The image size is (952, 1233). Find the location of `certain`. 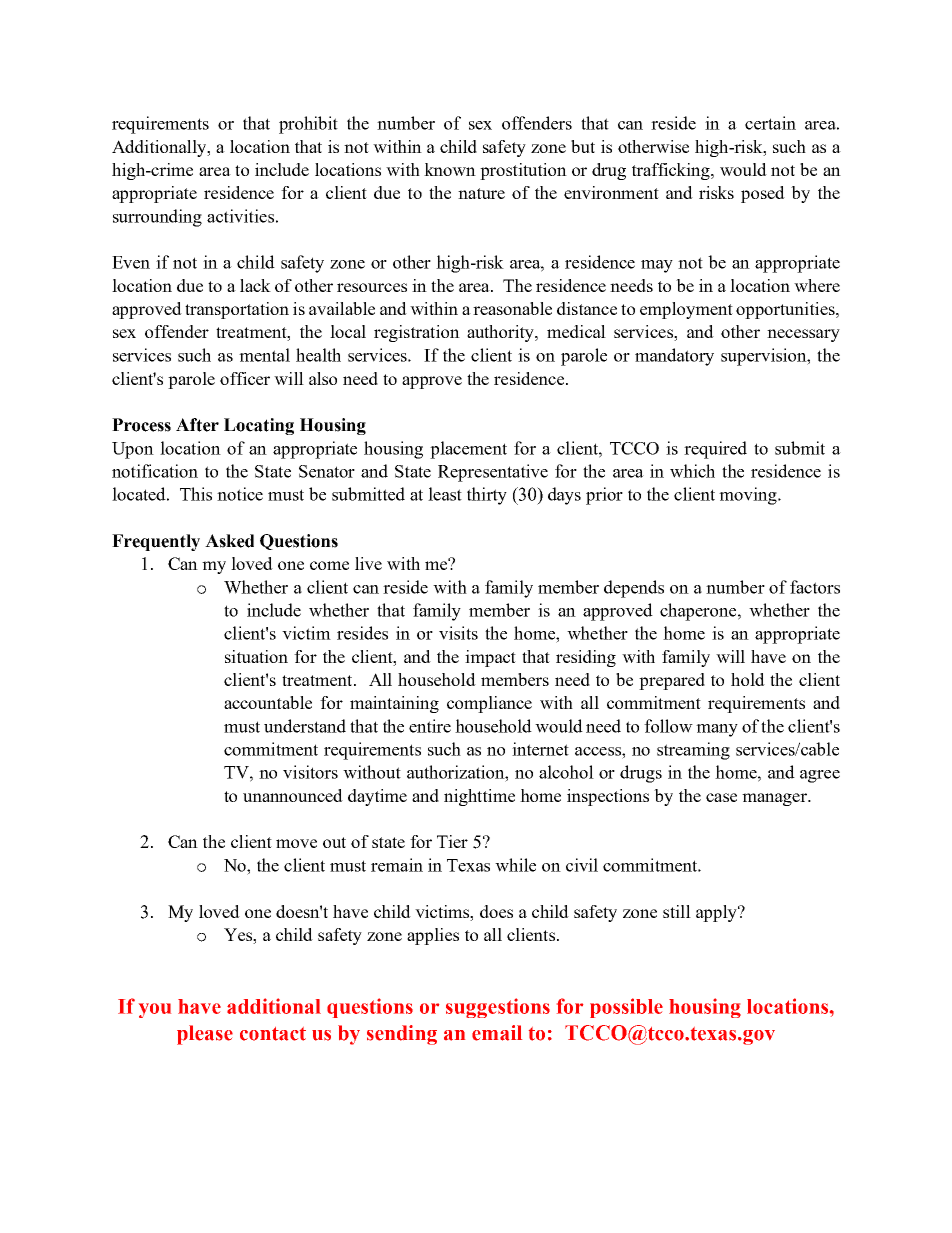

certain is located at coordinates (770, 123).
